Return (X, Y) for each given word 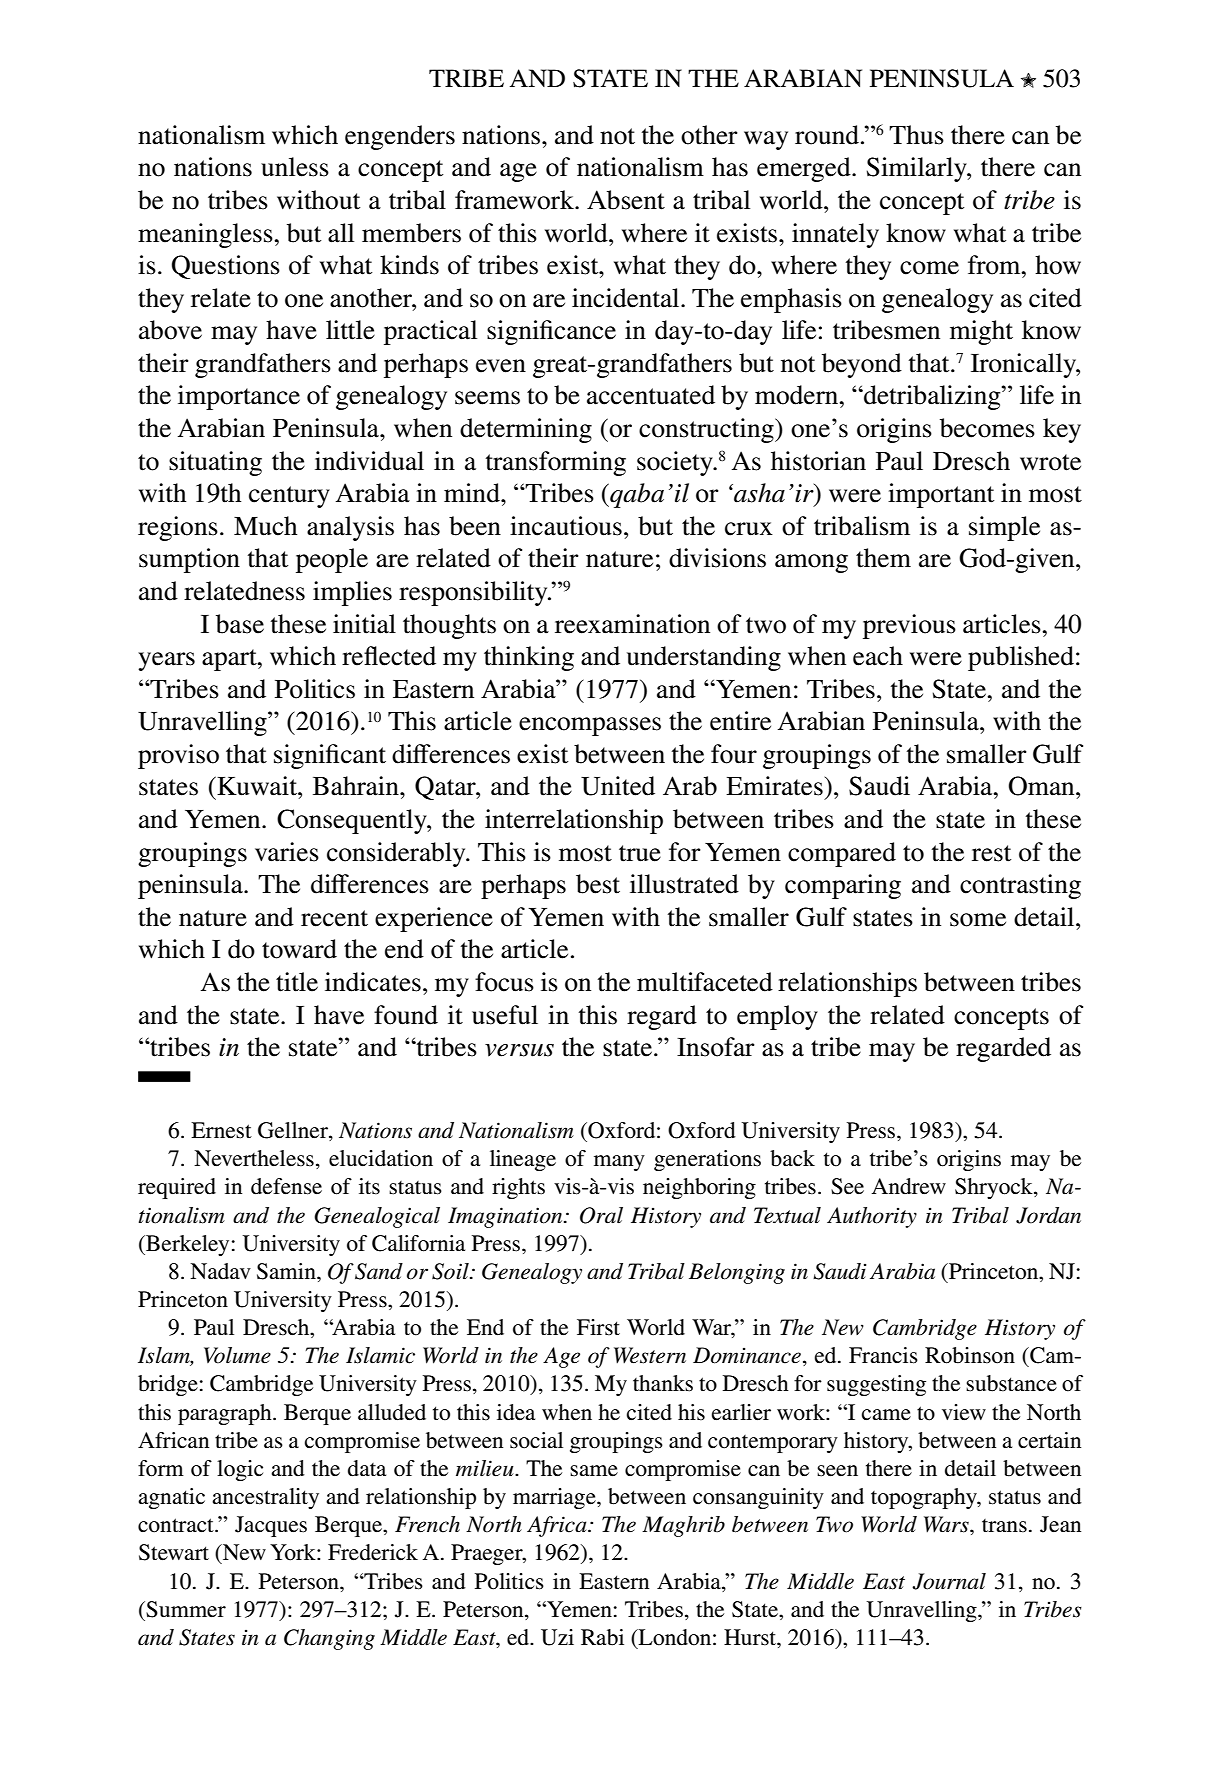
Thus (916, 135)
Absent (626, 200)
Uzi (557, 1637)
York (294, 1552)
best (598, 884)
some (978, 920)
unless (295, 167)
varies (287, 852)
